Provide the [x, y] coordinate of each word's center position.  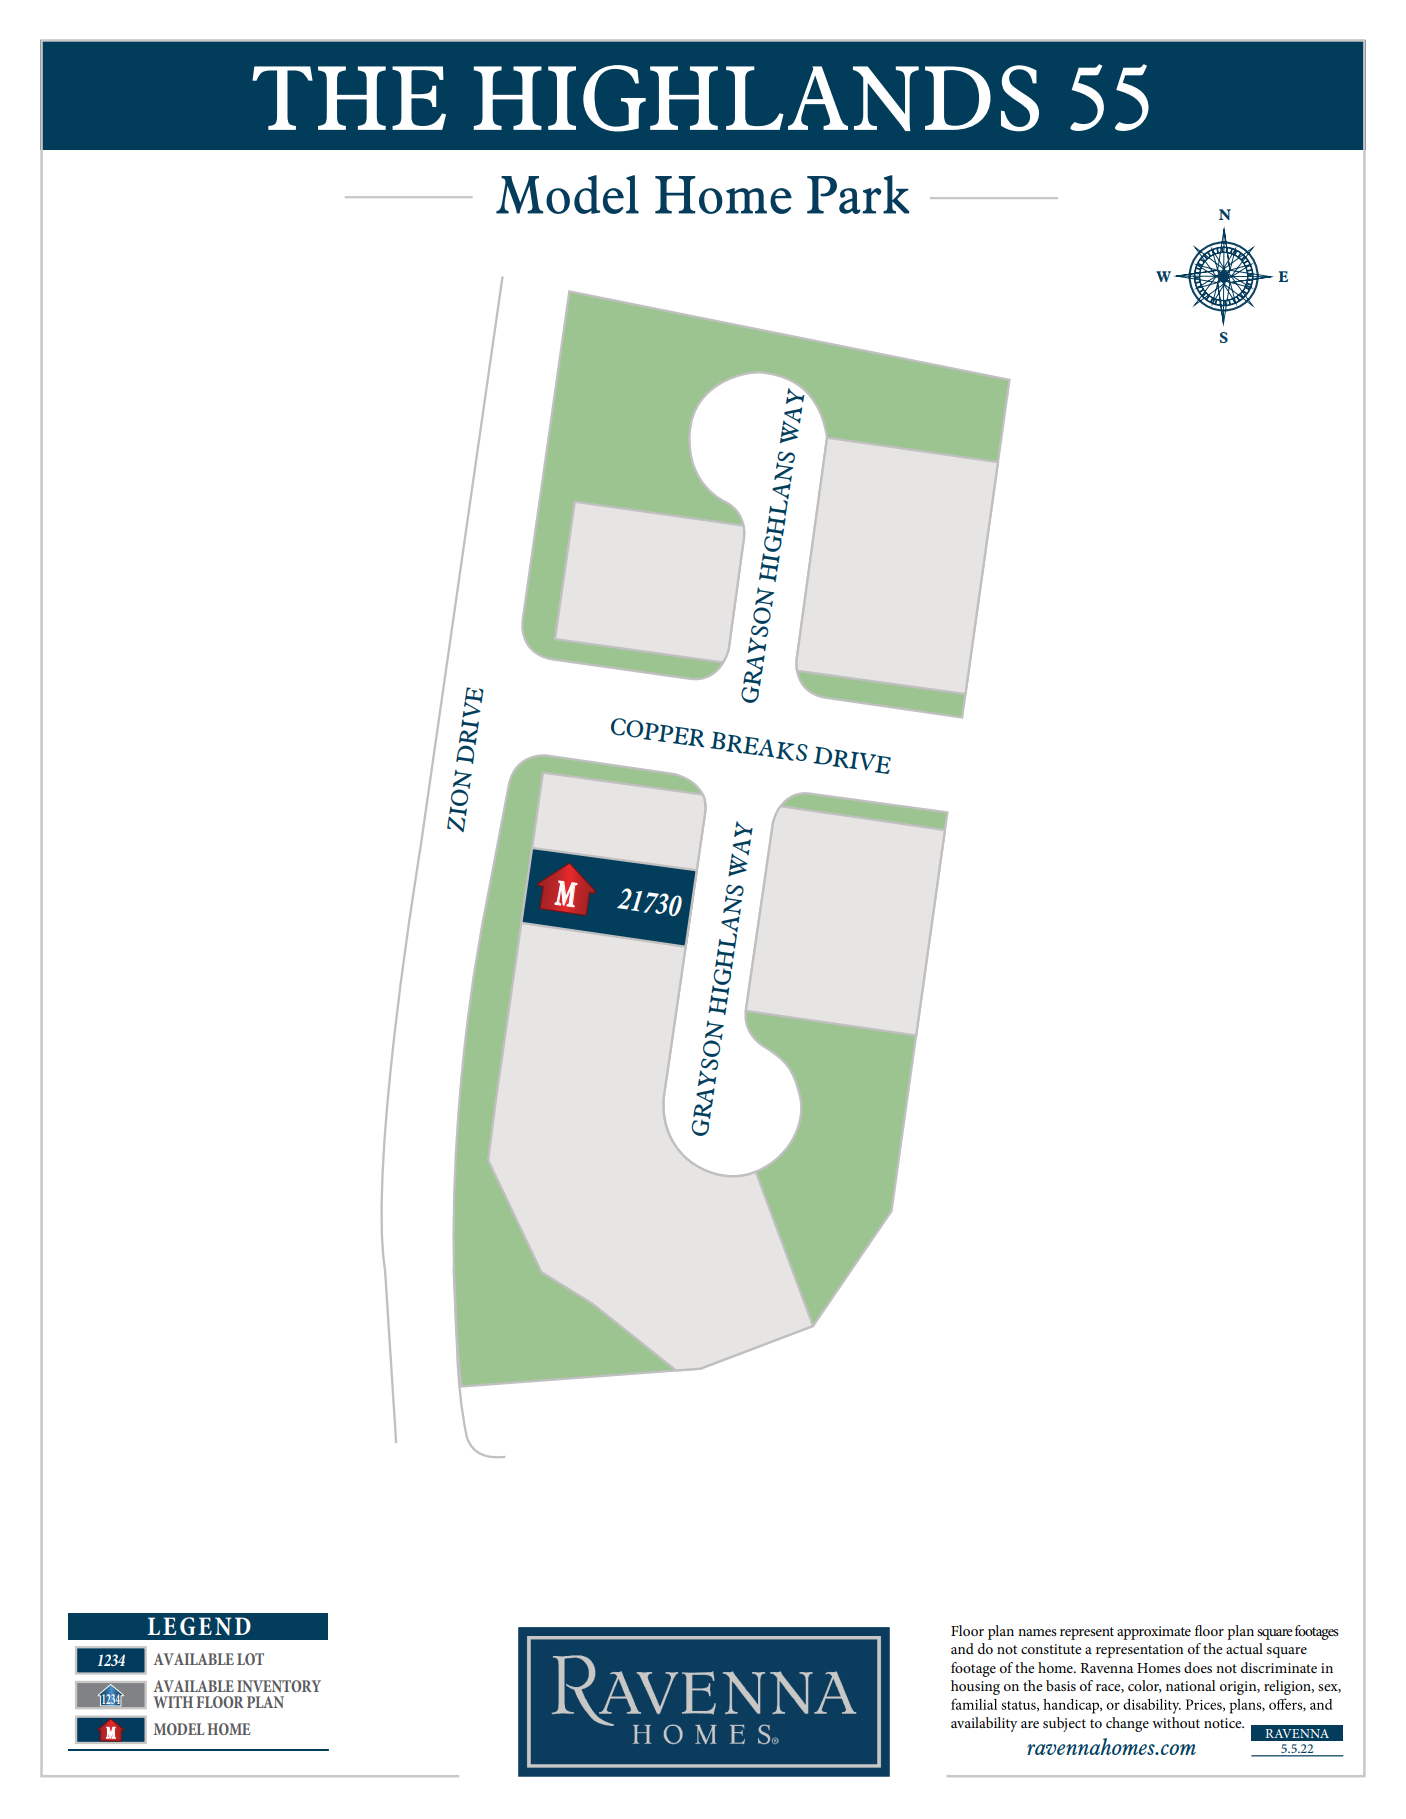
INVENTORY [279, 1686]
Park [858, 194]
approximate [1154, 1633]
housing [975, 1687]
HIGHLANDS [756, 98]
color [1145, 1686]
